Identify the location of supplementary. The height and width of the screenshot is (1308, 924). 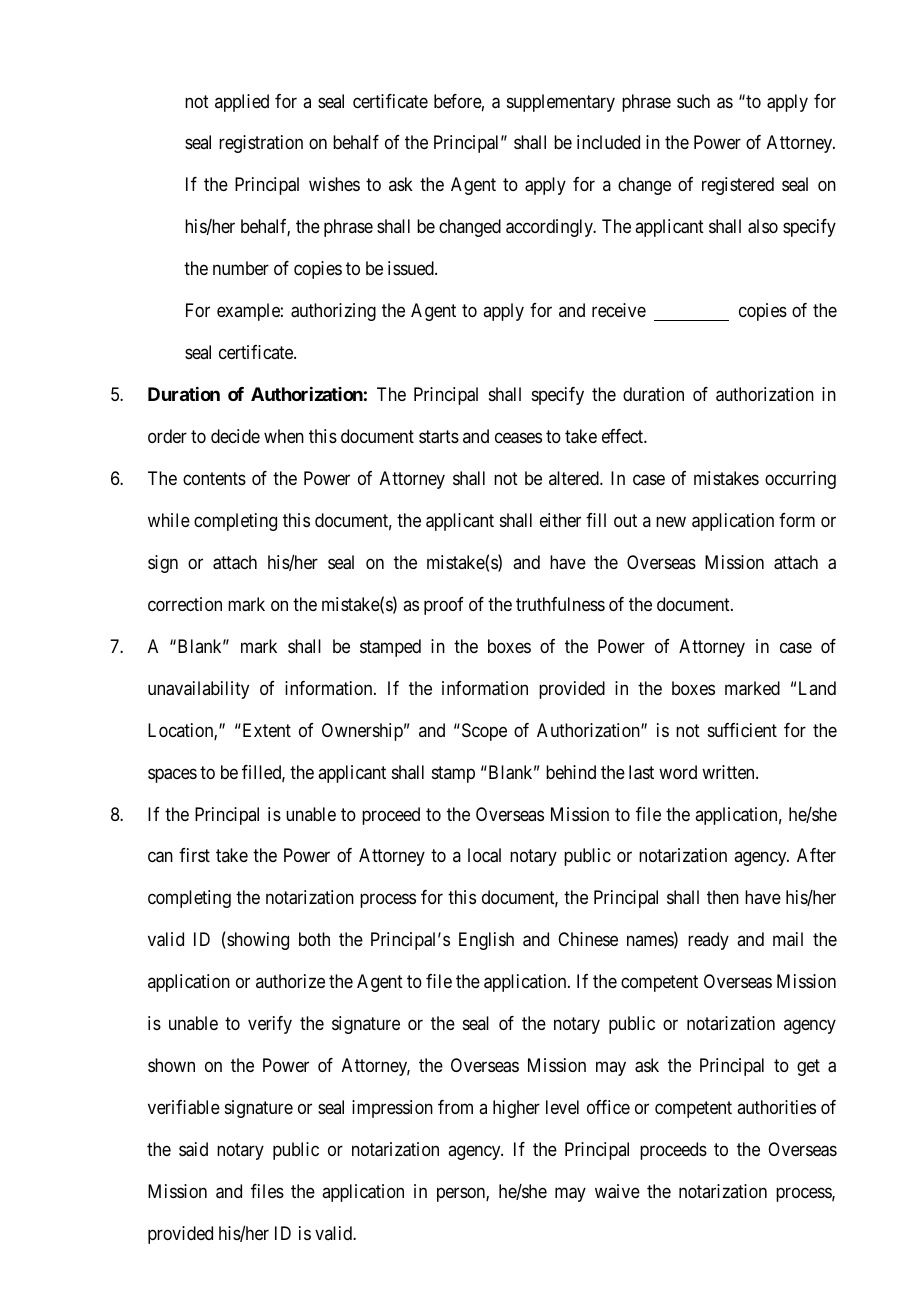
(561, 103).
